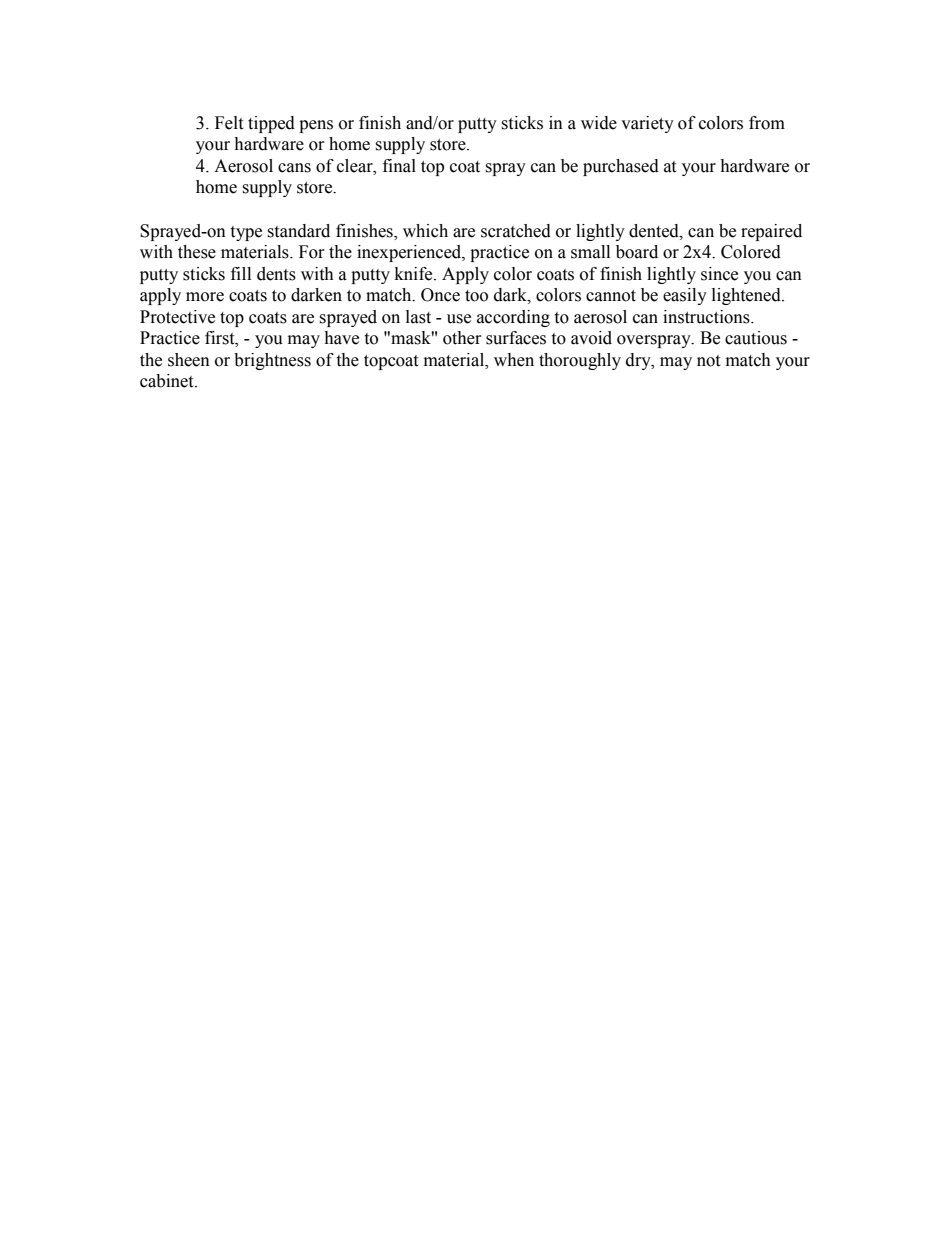  What do you see at coordinates (272, 361) in the screenshot?
I see `brightness` at bounding box center [272, 361].
